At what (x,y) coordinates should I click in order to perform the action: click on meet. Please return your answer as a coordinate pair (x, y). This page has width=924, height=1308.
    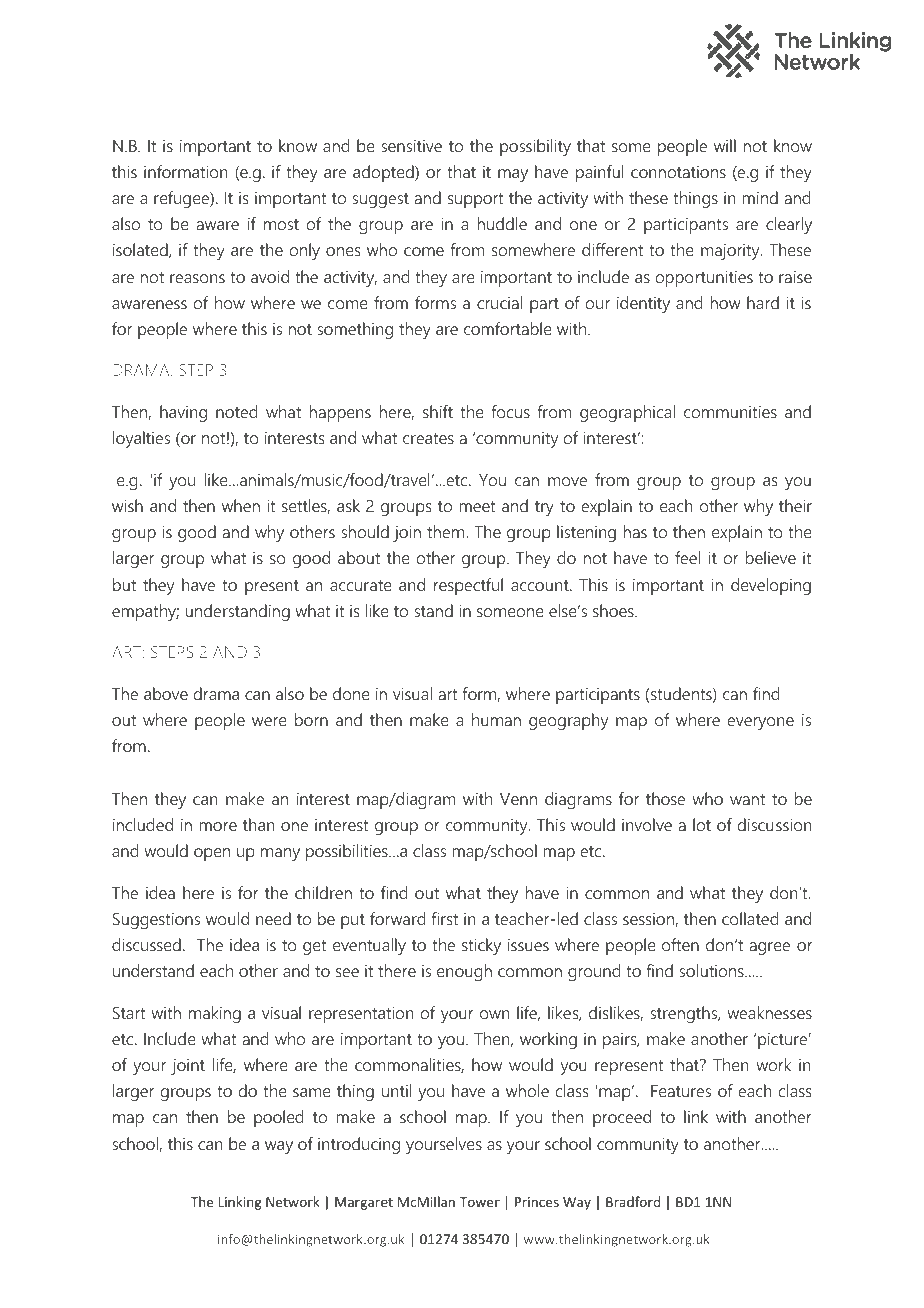
    Looking at the image, I should click on (478, 506).
